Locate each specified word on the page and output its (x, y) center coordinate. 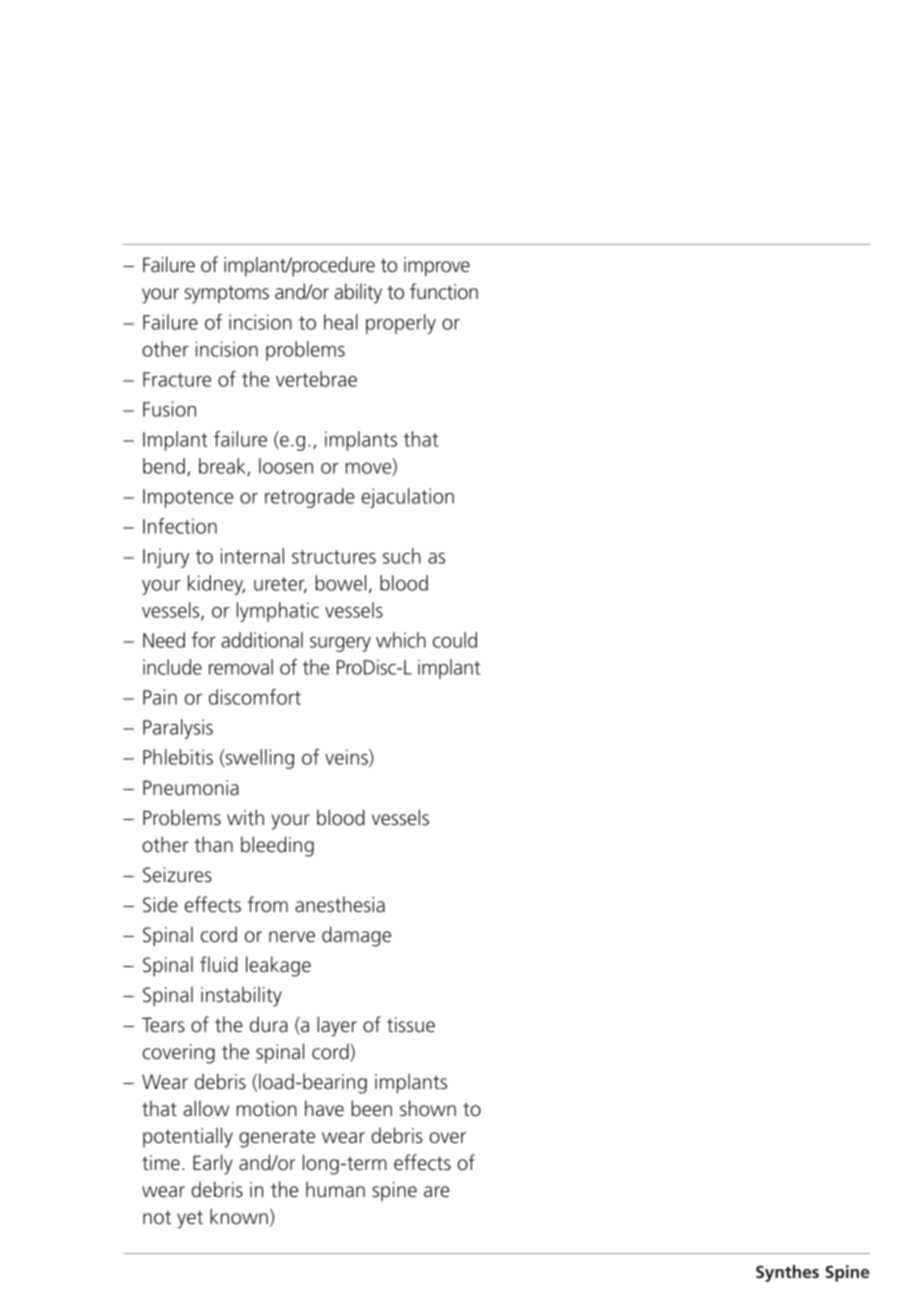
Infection (180, 526)
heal (341, 322)
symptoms (227, 295)
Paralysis (178, 729)
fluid (218, 964)
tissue (411, 1025)
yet (190, 1220)
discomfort (255, 697)
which (401, 640)
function (444, 291)
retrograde (310, 498)
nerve (292, 936)
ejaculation (407, 498)
